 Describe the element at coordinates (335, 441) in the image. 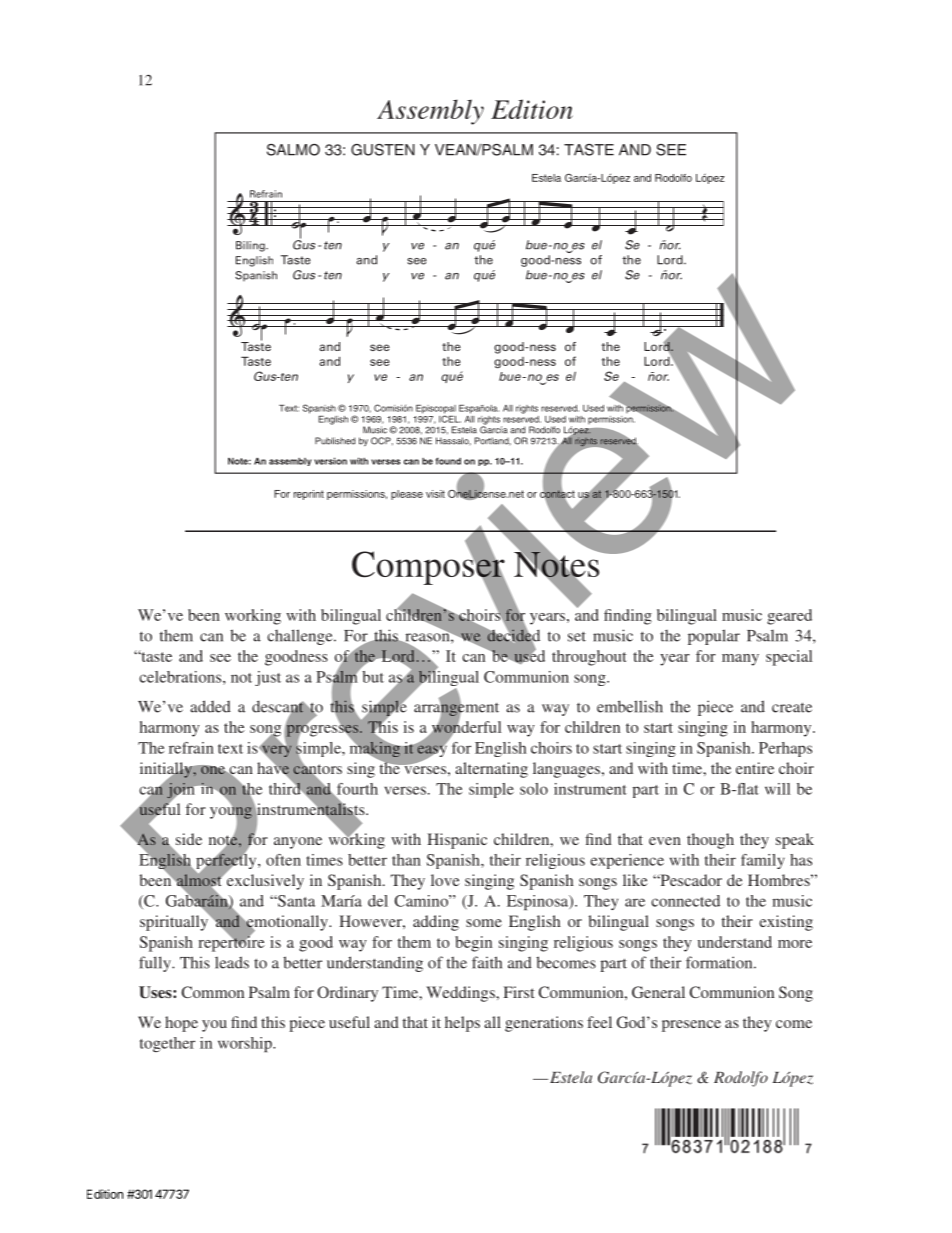

I see `Published` at that location.
